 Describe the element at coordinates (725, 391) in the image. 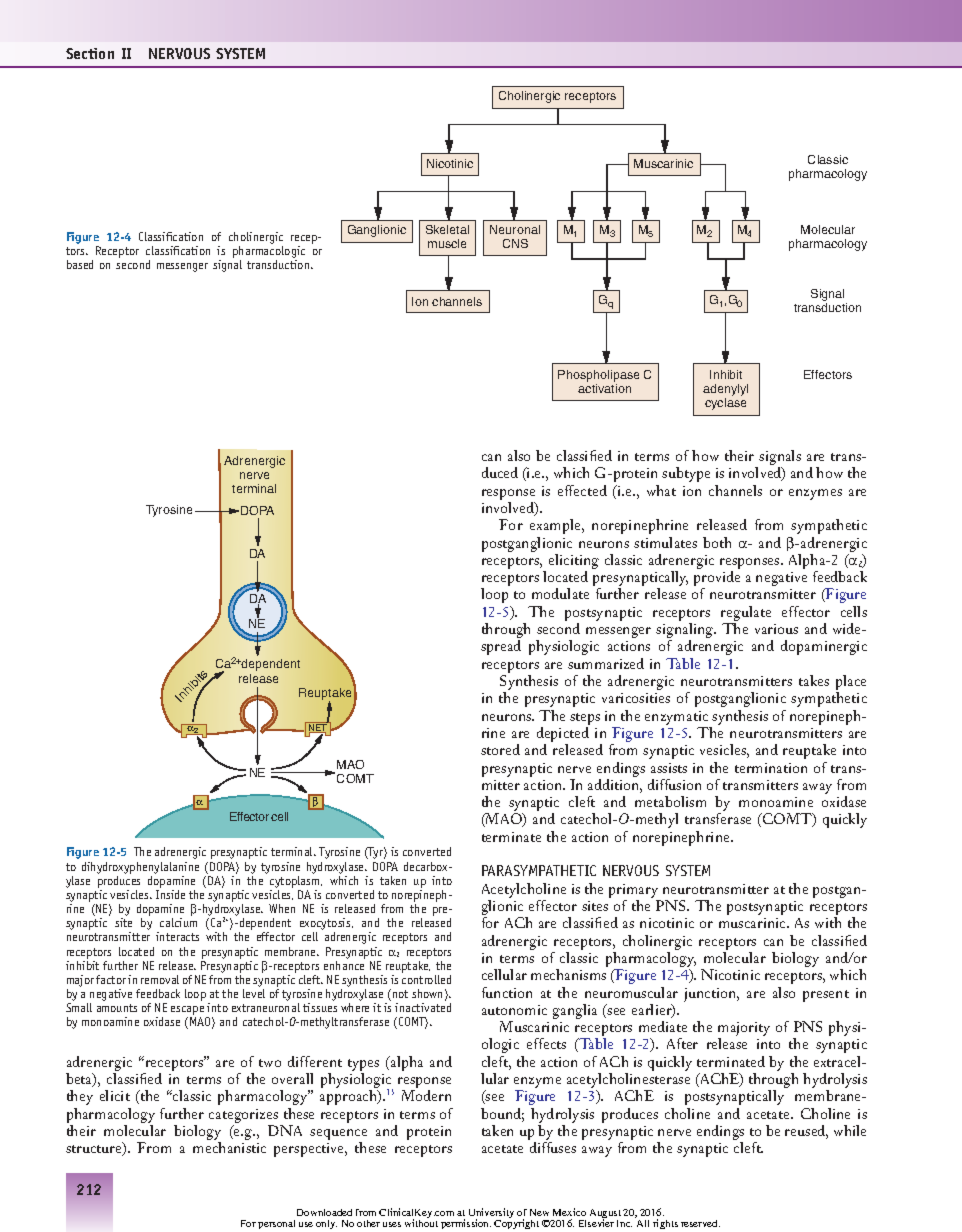

I see `adenylyl` at that location.
